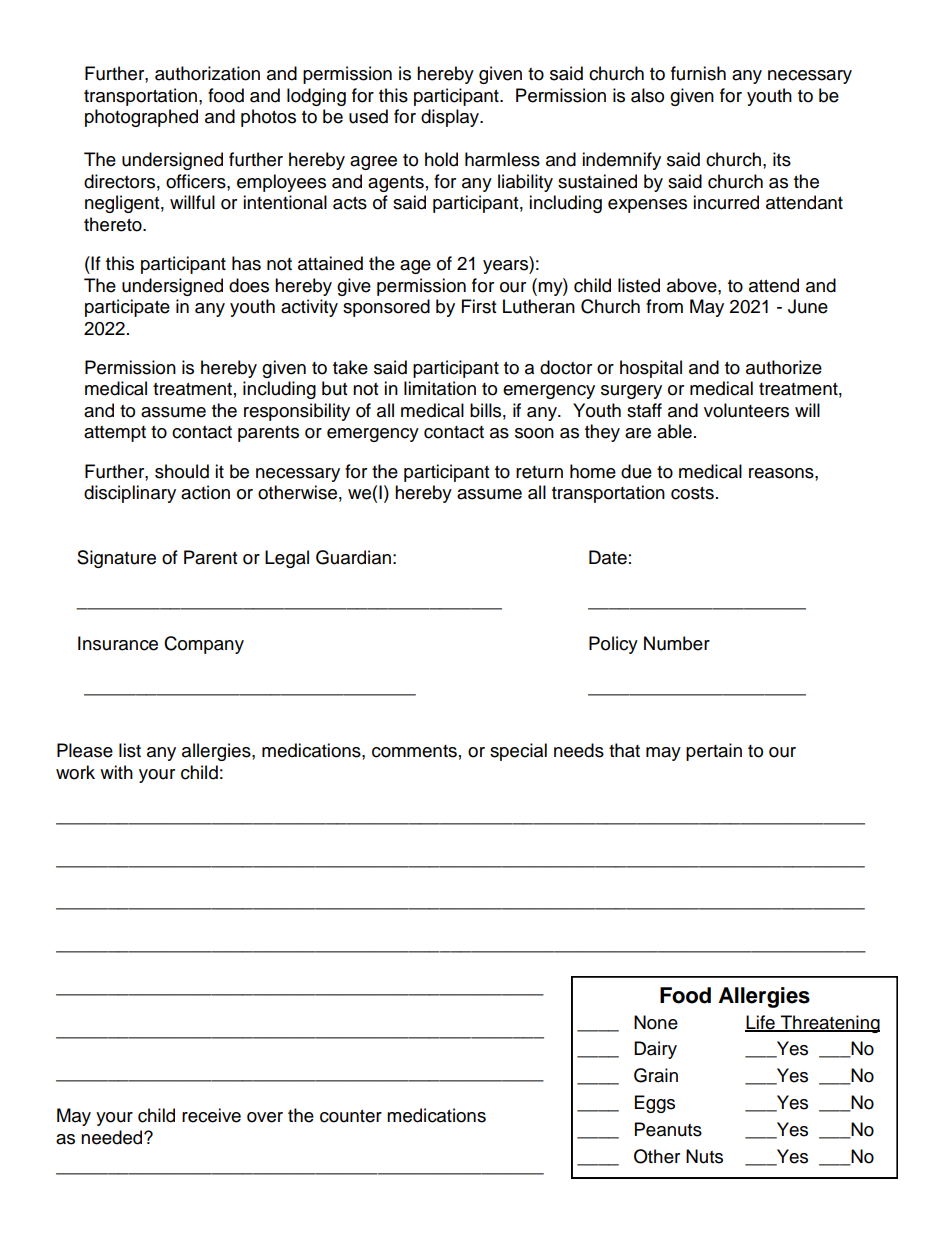 The width and height of the screenshot is (952, 1233). What do you see at coordinates (746, 410) in the screenshot?
I see `volunteers` at bounding box center [746, 410].
